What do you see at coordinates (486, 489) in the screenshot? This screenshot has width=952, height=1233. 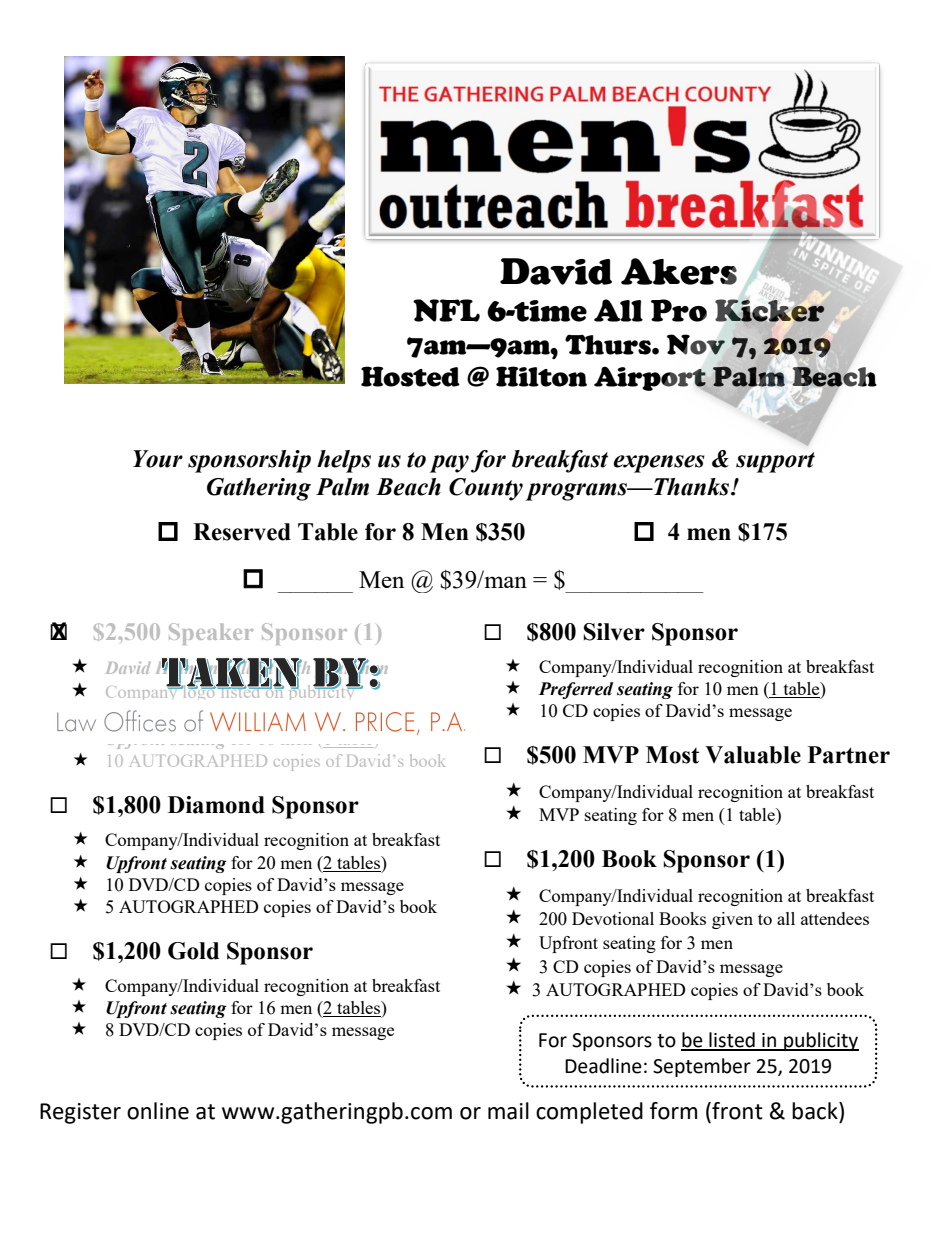 I see `County` at bounding box center [486, 489].
